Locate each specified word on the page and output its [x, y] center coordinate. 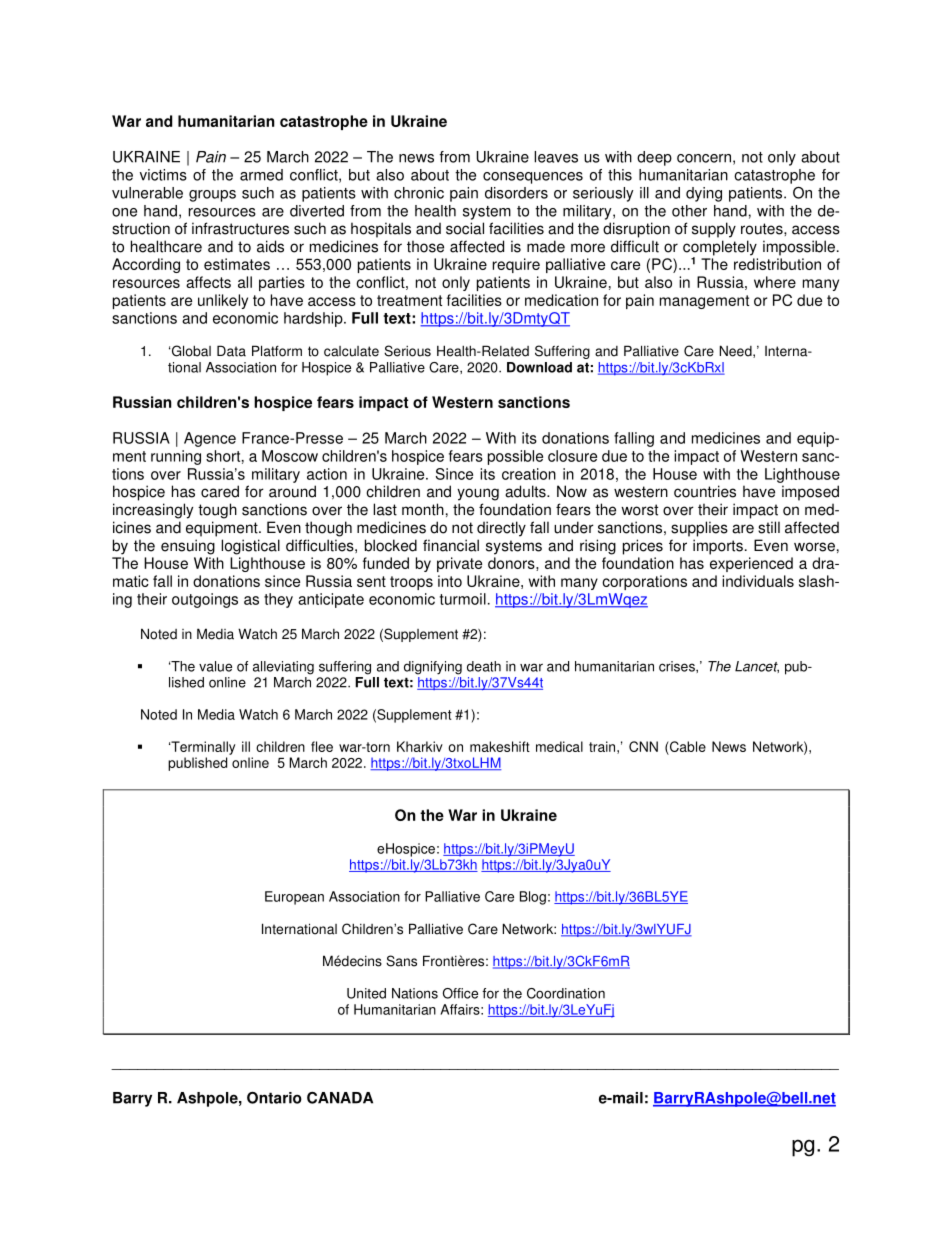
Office [460, 993]
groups [212, 196]
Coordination [566, 993]
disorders [516, 193]
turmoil [463, 599]
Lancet [757, 667]
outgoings [205, 600]
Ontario [274, 1098]
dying [704, 194]
